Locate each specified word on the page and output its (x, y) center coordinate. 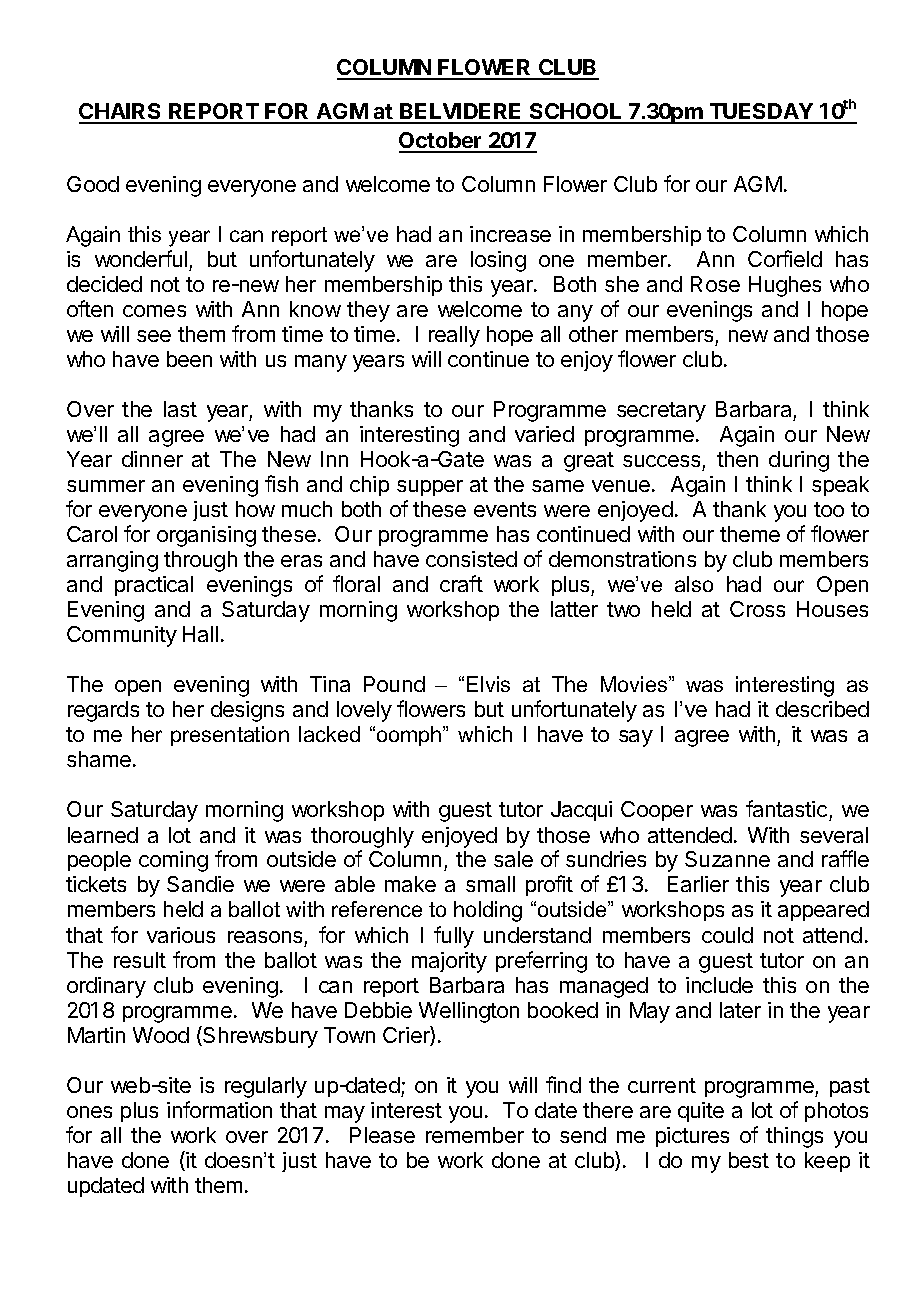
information (219, 1109)
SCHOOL (576, 113)
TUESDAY (761, 113)
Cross (757, 609)
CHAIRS (121, 113)
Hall (200, 634)
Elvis (488, 684)
